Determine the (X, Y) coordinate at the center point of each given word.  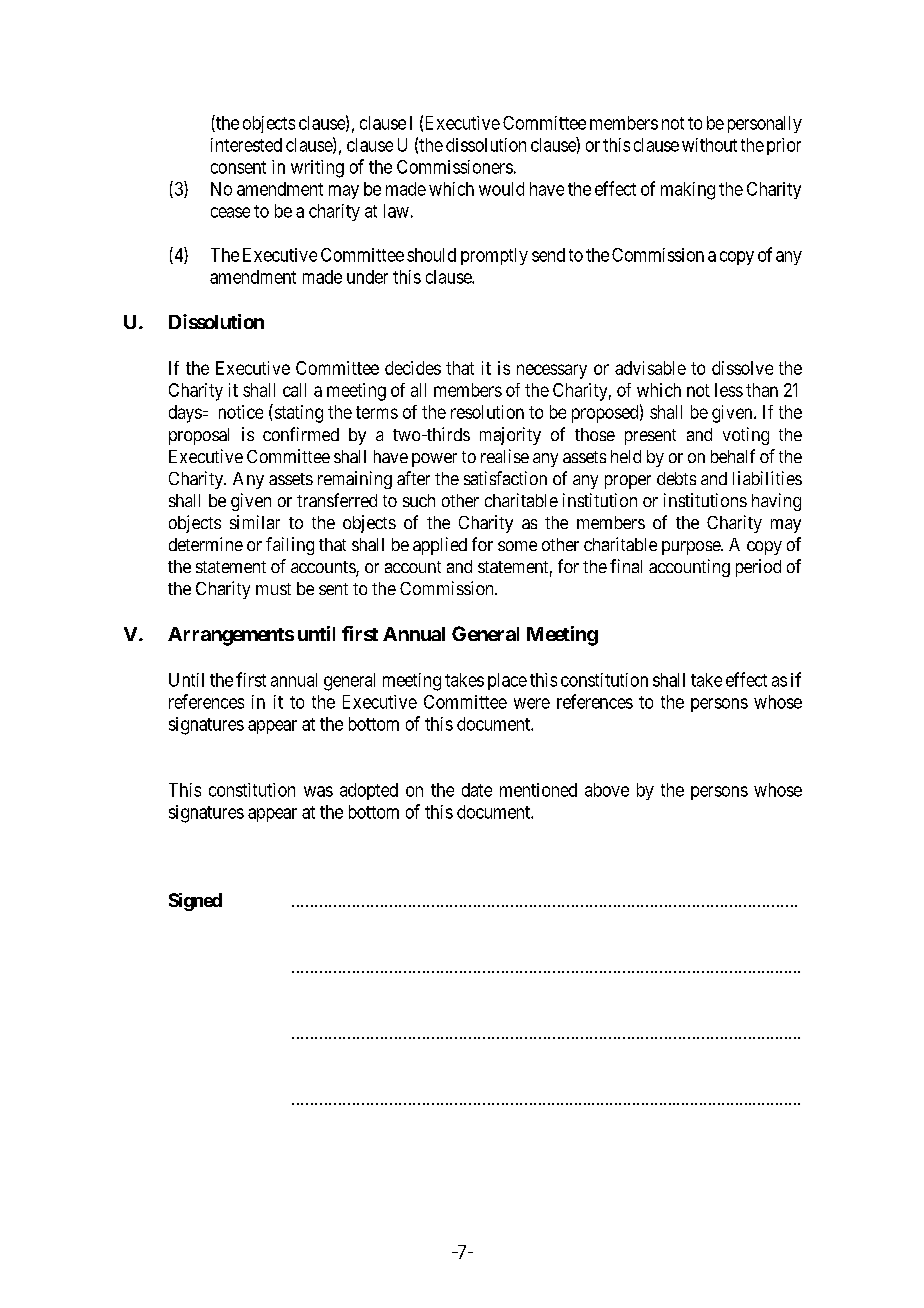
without (709, 145)
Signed (195, 902)
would (501, 189)
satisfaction (505, 478)
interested (246, 145)
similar (255, 522)
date (477, 790)
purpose (692, 548)
